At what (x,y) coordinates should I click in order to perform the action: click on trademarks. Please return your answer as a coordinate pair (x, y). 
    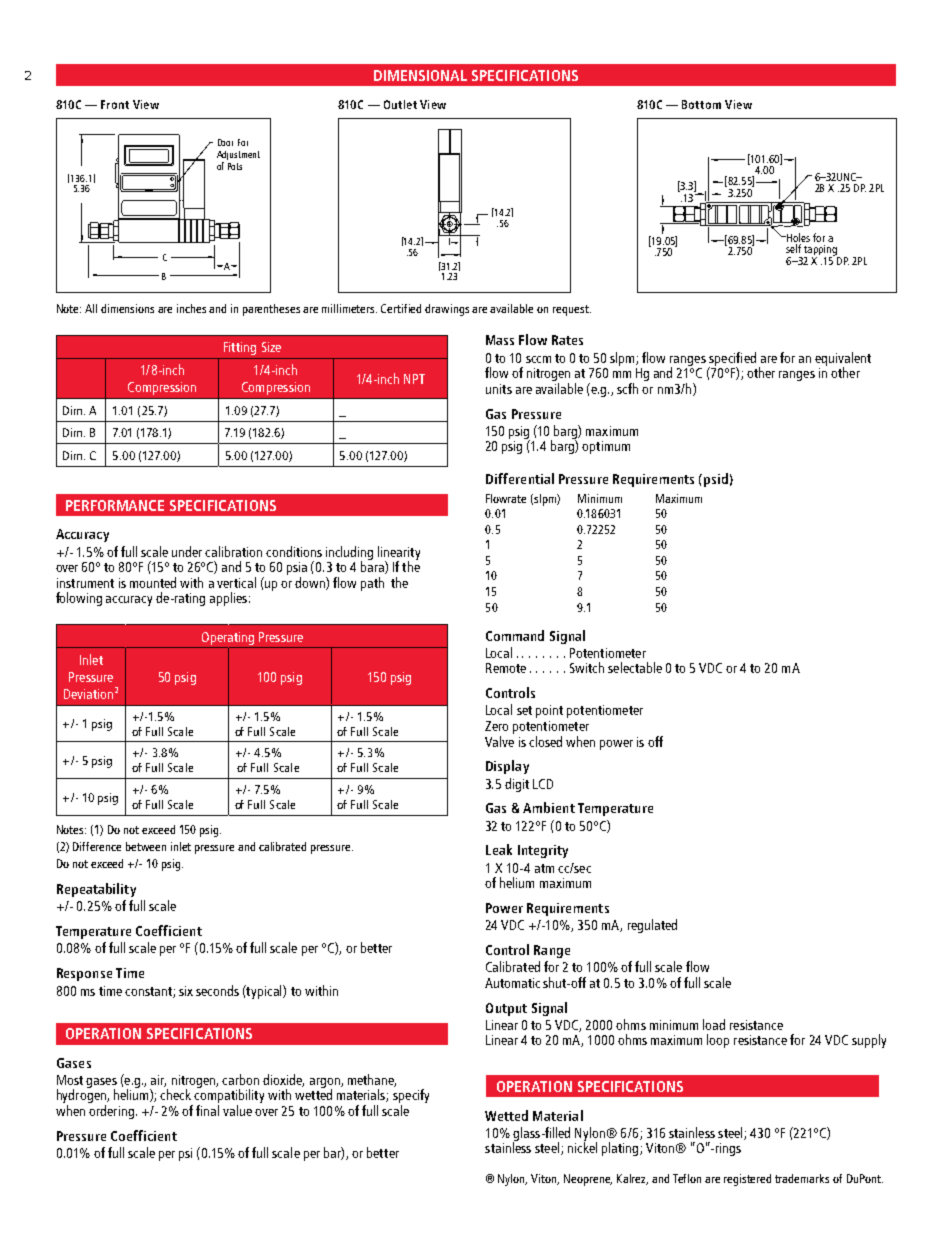
    Looking at the image, I should click on (802, 1178).
